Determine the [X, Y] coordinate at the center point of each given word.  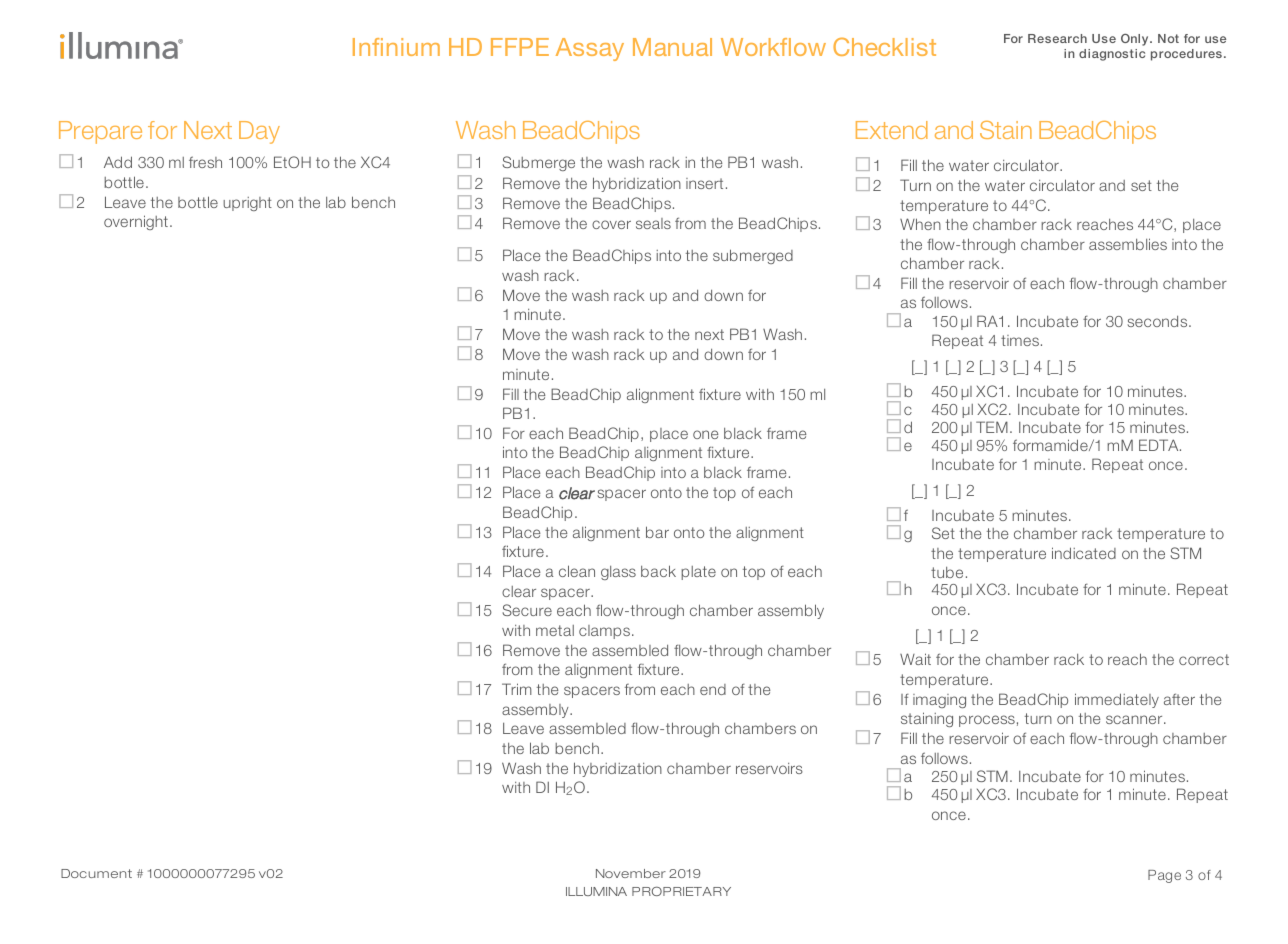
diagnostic [1112, 55]
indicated [1084, 553]
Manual [672, 47]
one [706, 434]
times [1020, 340]
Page [1164, 876]
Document [96, 873]
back [658, 571]
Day [259, 132]
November [631, 873]
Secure [527, 610]
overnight [136, 222]
